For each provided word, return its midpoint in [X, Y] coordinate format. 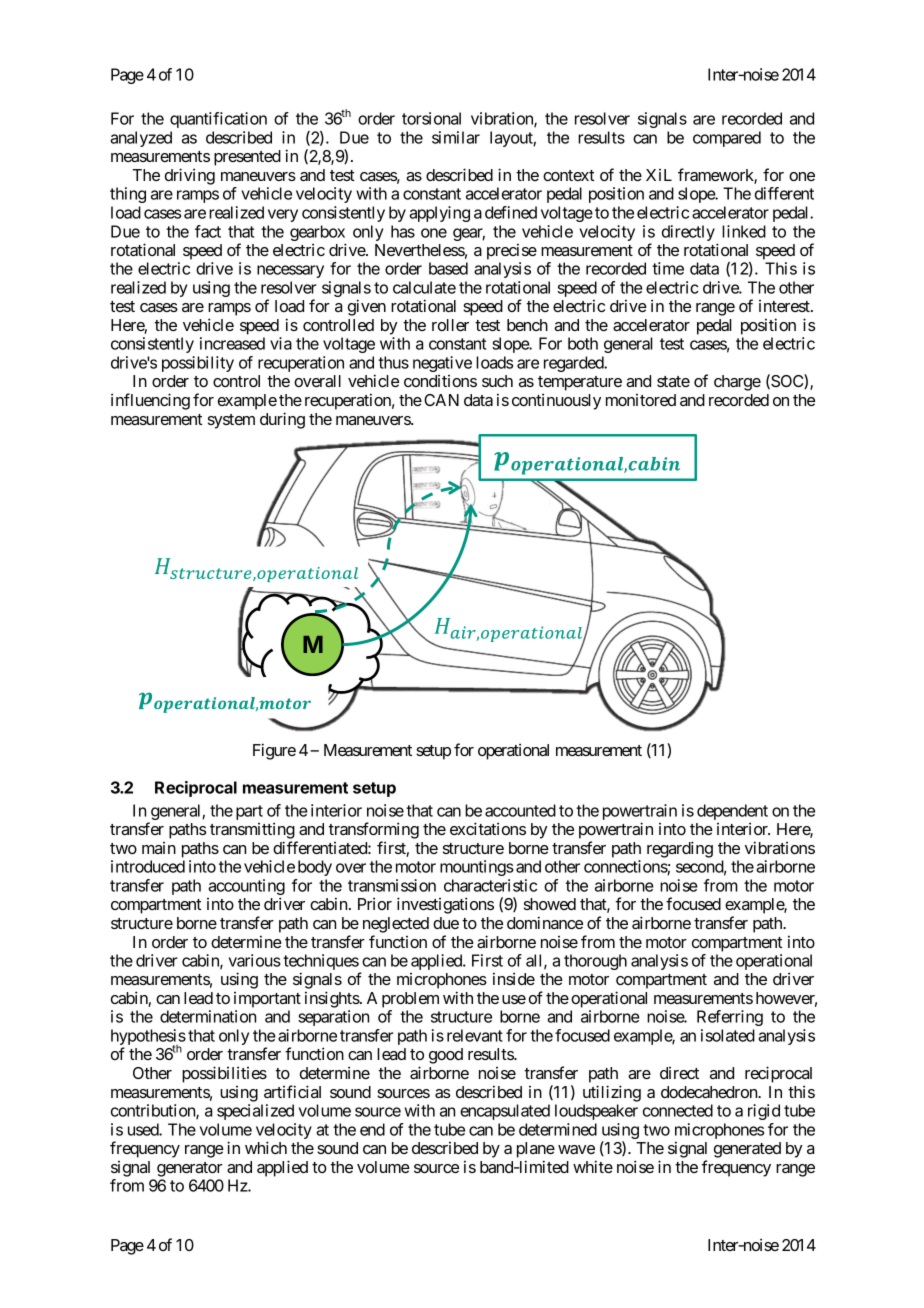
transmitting [252, 830]
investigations [445, 905]
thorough [595, 962]
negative [442, 364]
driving [190, 176]
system [231, 421]
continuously [556, 401]
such [497, 381]
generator [189, 1169]
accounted [520, 810]
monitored [641, 400]
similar [456, 137]
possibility [198, 364]
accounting [246, 888]
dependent [732, 813]
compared [727, 139]
